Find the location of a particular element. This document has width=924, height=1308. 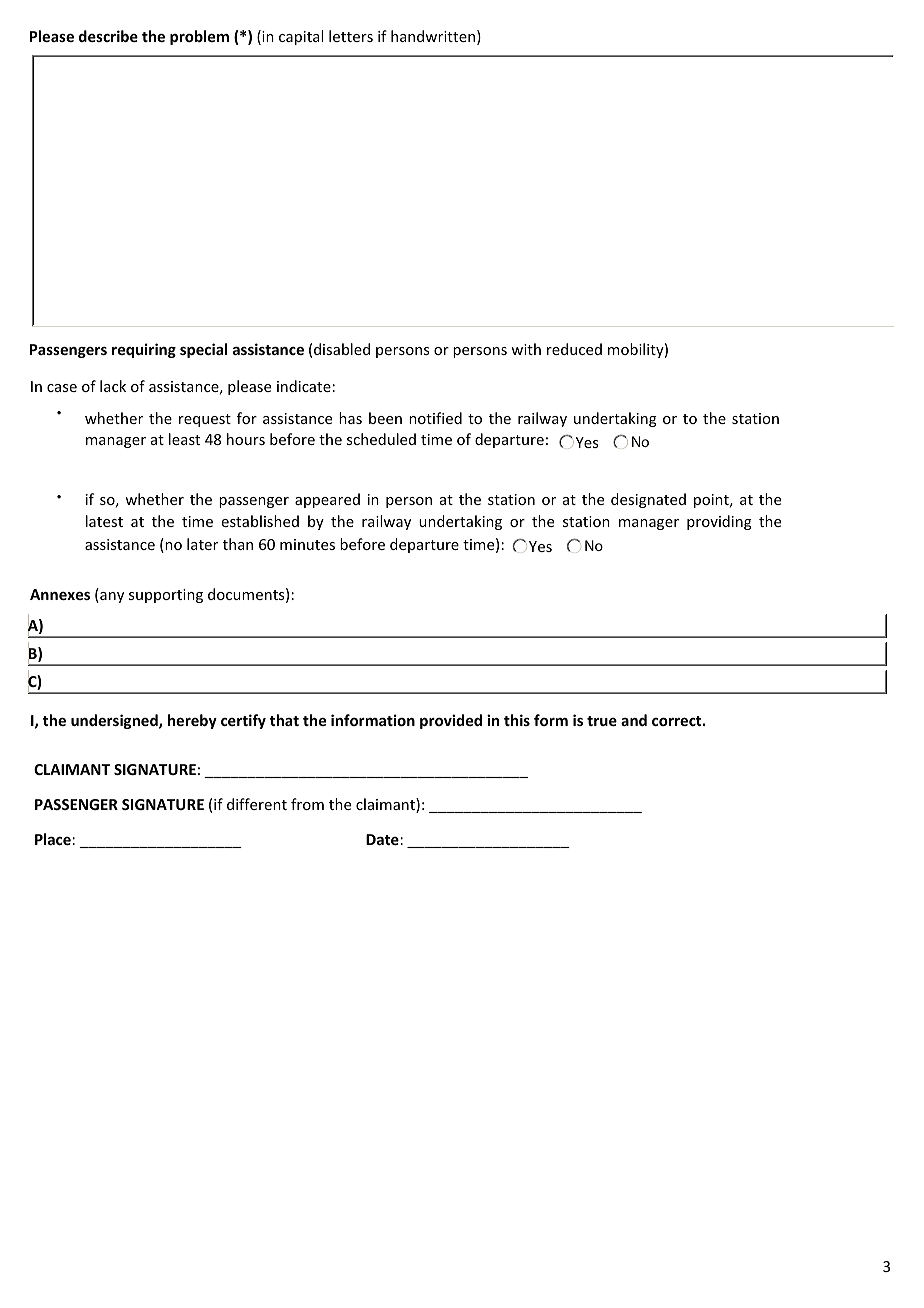

disabled is located at coordinates (342, 349).
